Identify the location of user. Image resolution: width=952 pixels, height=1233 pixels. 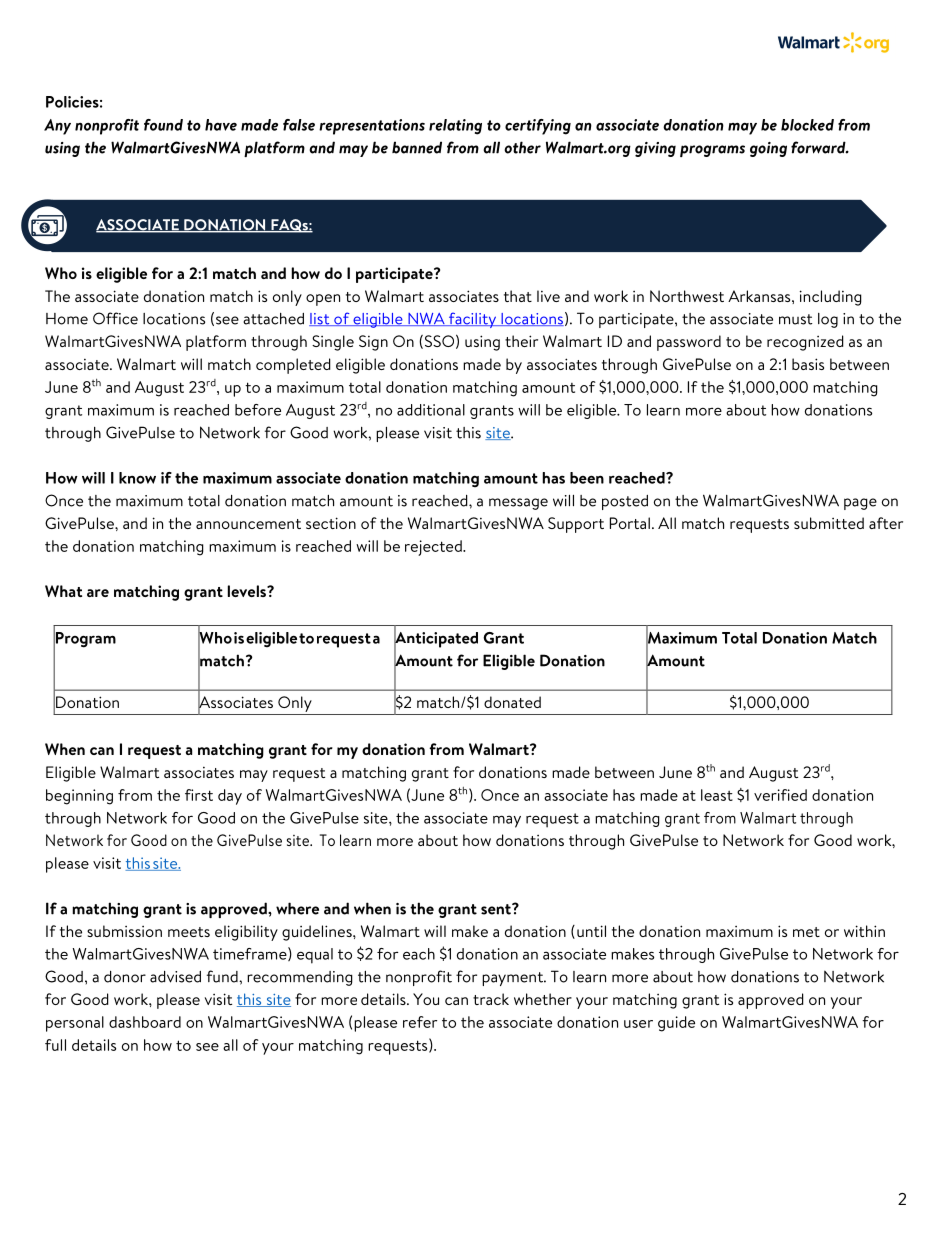
(638, 1024).
